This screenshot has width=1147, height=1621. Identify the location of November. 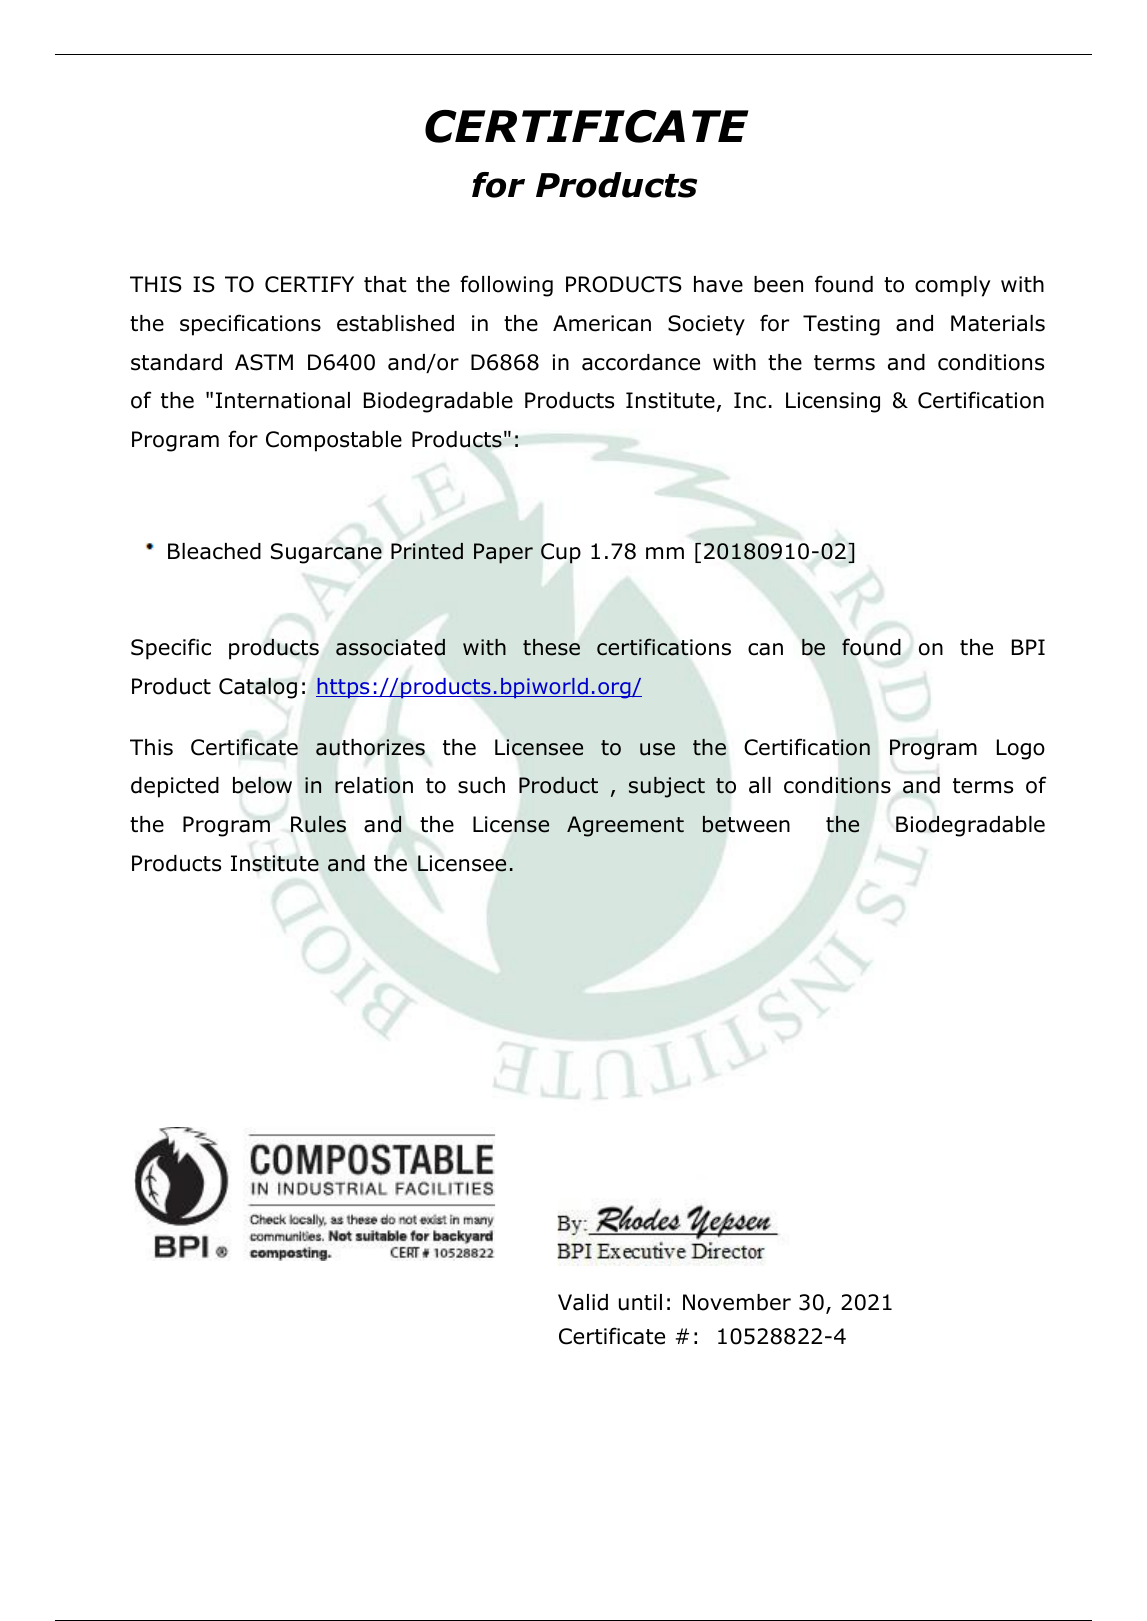
(737, 1302).
